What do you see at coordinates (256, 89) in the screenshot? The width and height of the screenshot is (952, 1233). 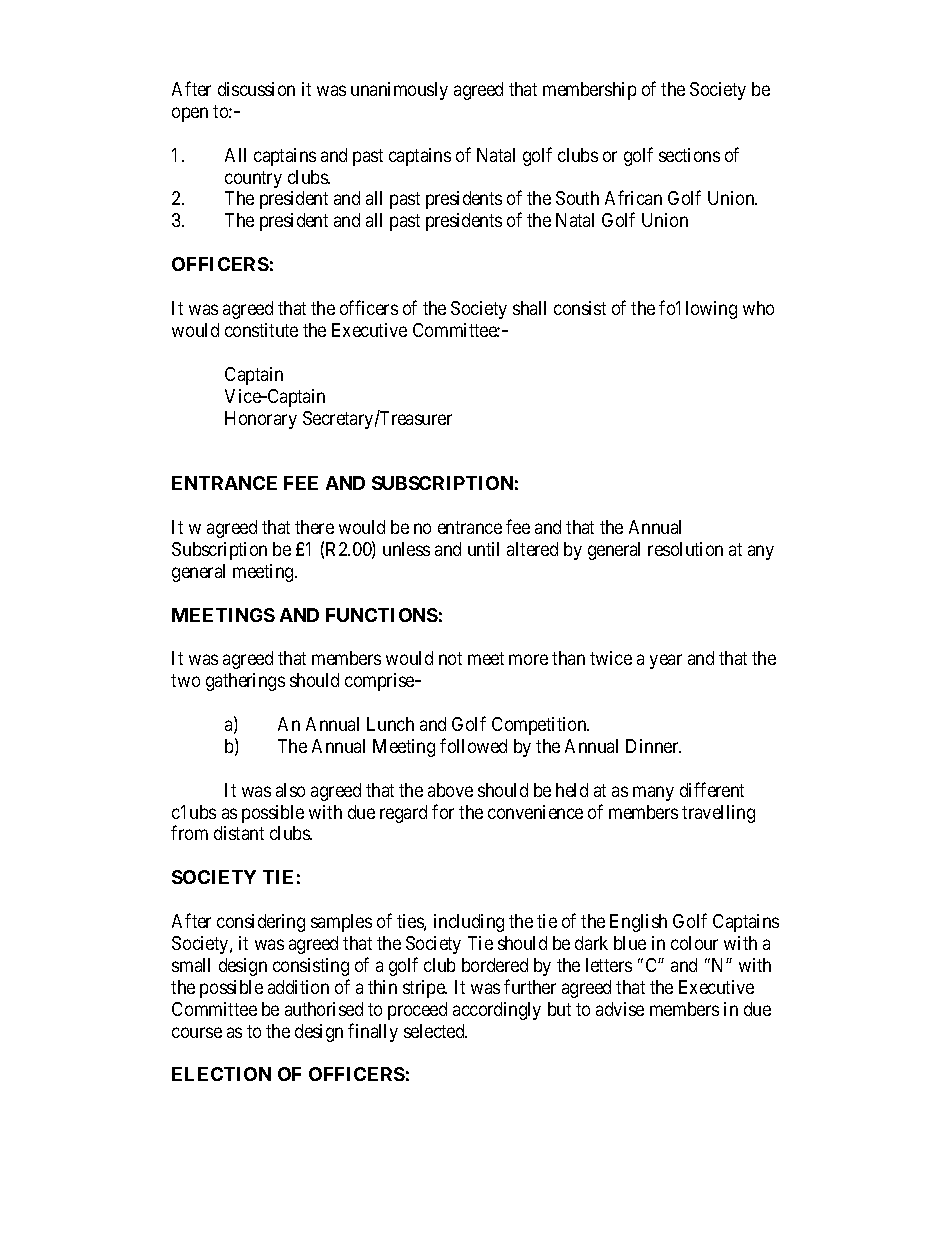 I see `discussion` at bounding box center [256, 89].
